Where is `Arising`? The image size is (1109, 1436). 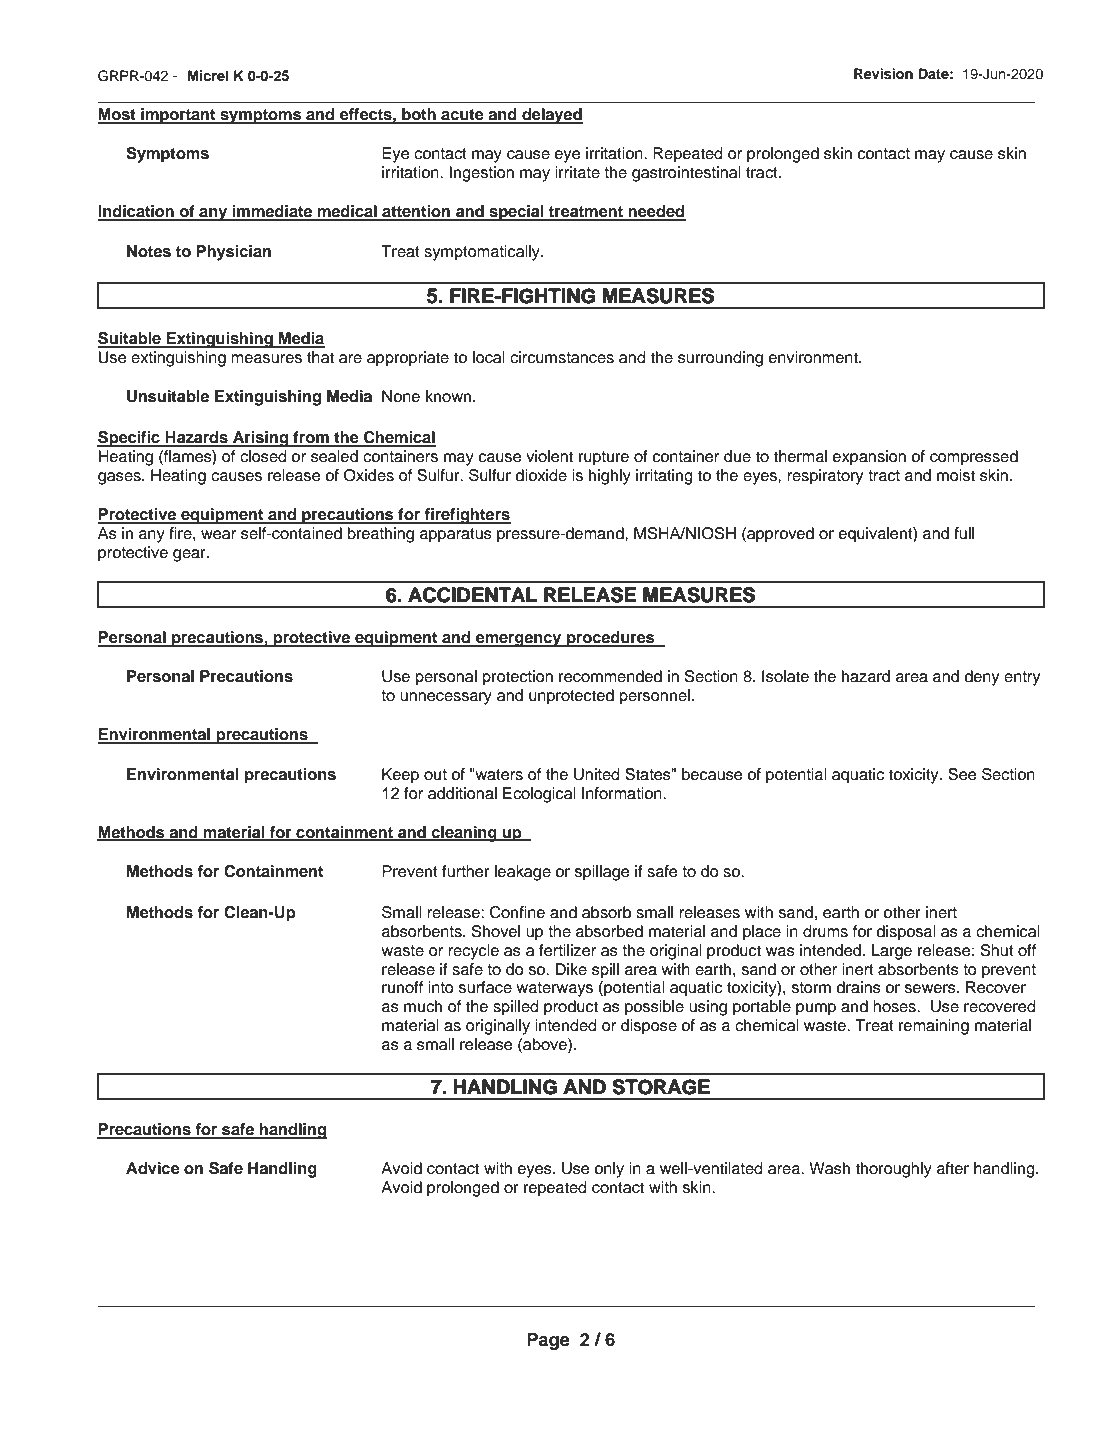
Arising is located at coordinates (261, 439).
